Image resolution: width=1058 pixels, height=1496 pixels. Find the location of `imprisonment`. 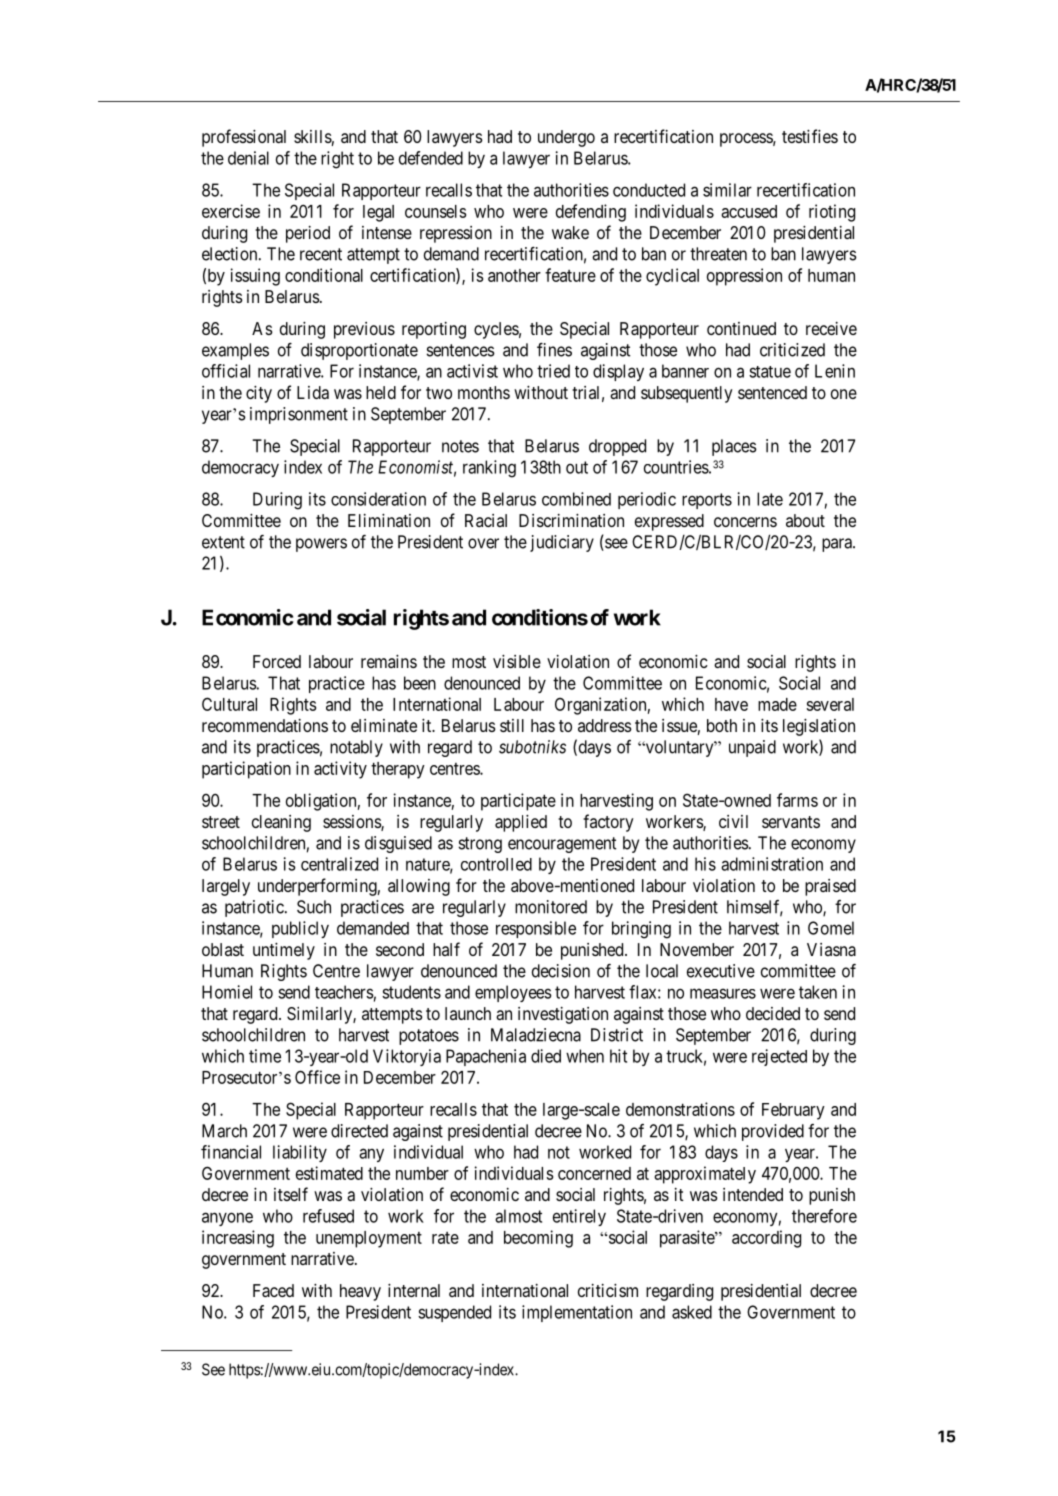

imprisonment is located at coordinates (299, 415).
